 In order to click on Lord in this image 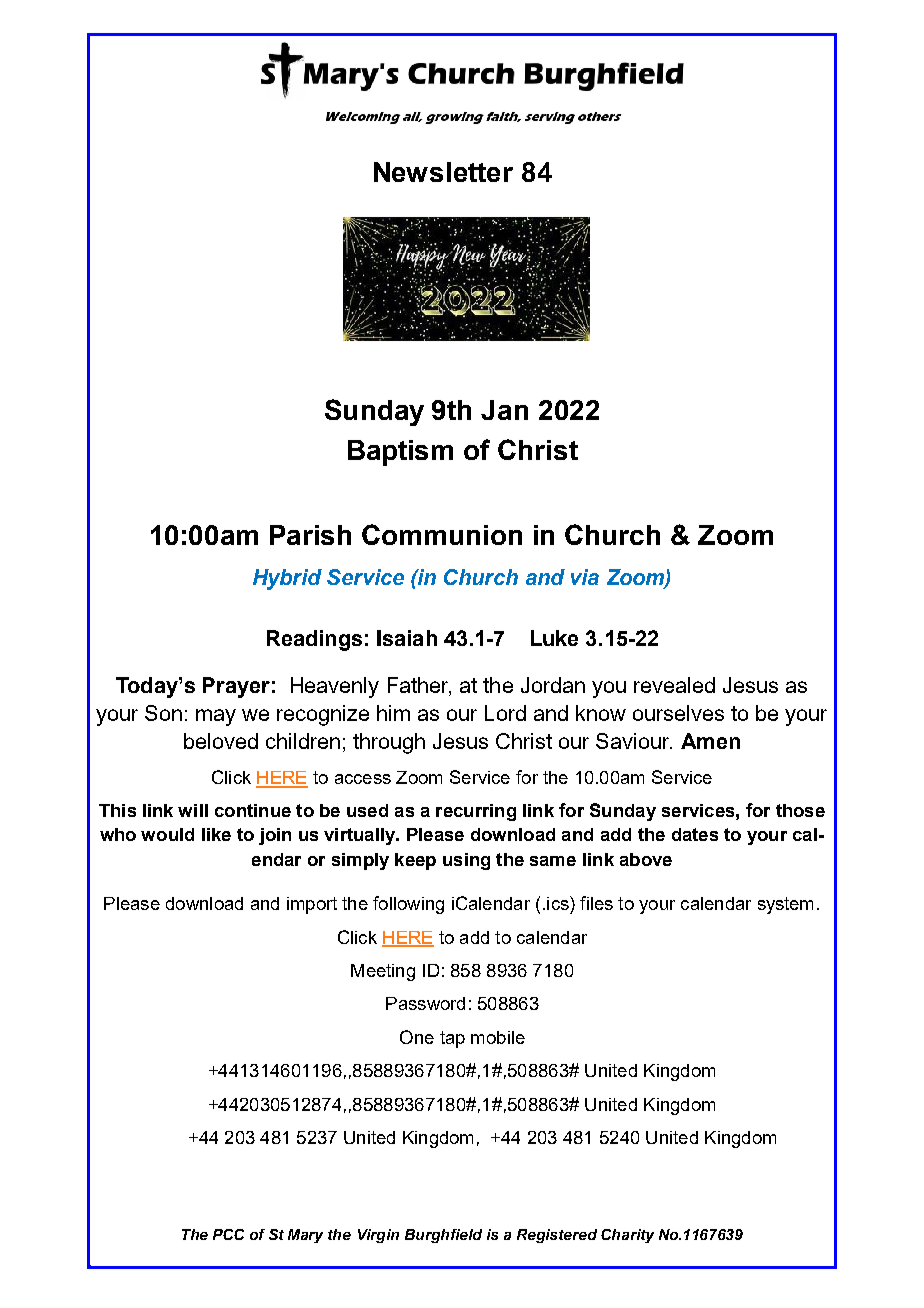, I will do `click(505, 713)`.
